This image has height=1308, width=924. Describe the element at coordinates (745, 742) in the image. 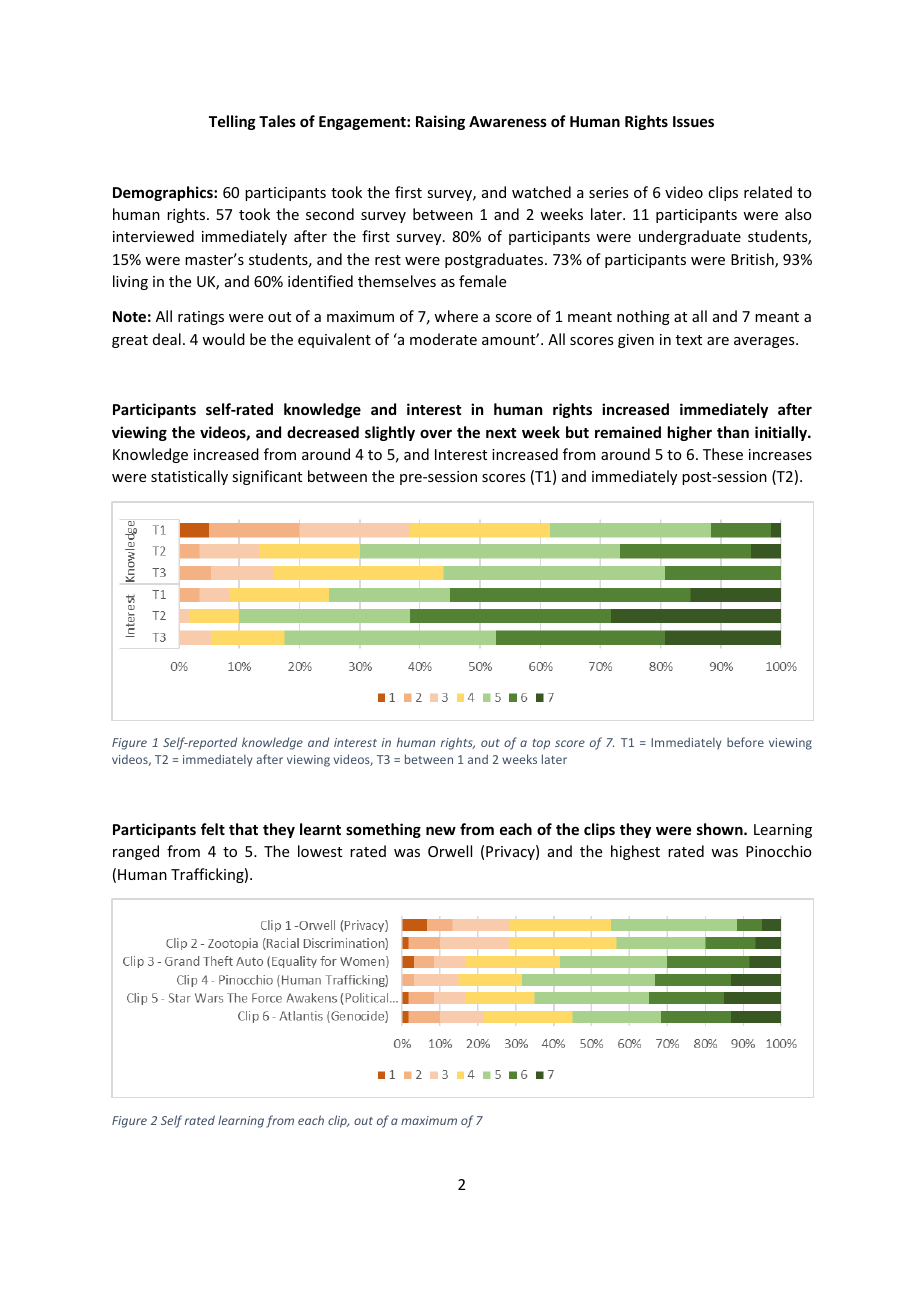

I see `before` at that location.
